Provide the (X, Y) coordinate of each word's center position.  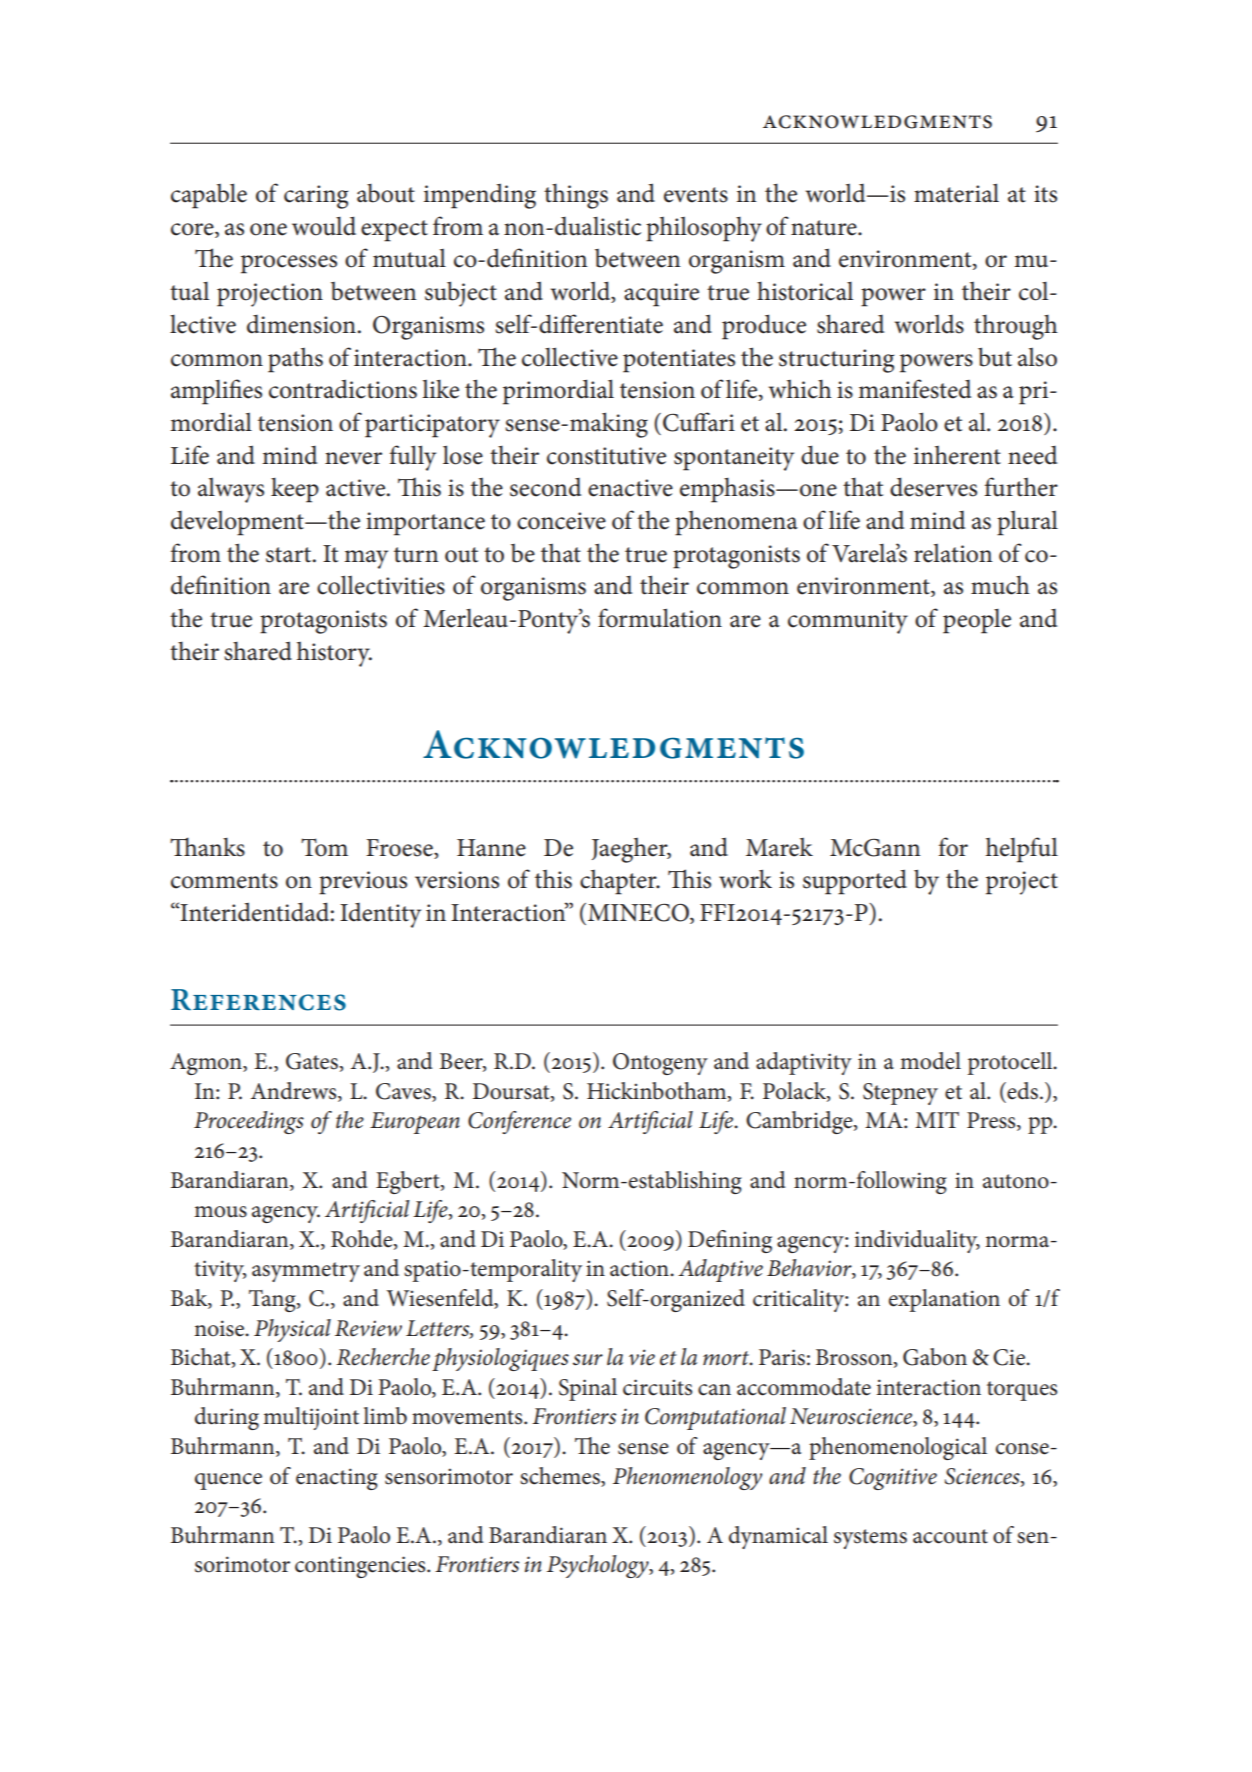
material (956, 193)
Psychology (599, 1566)
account (950, 1536)
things (576, 196)
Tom (324, 847)
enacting (337, 1479)
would (324, 226)
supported (855, 882)
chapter (619, 882)
